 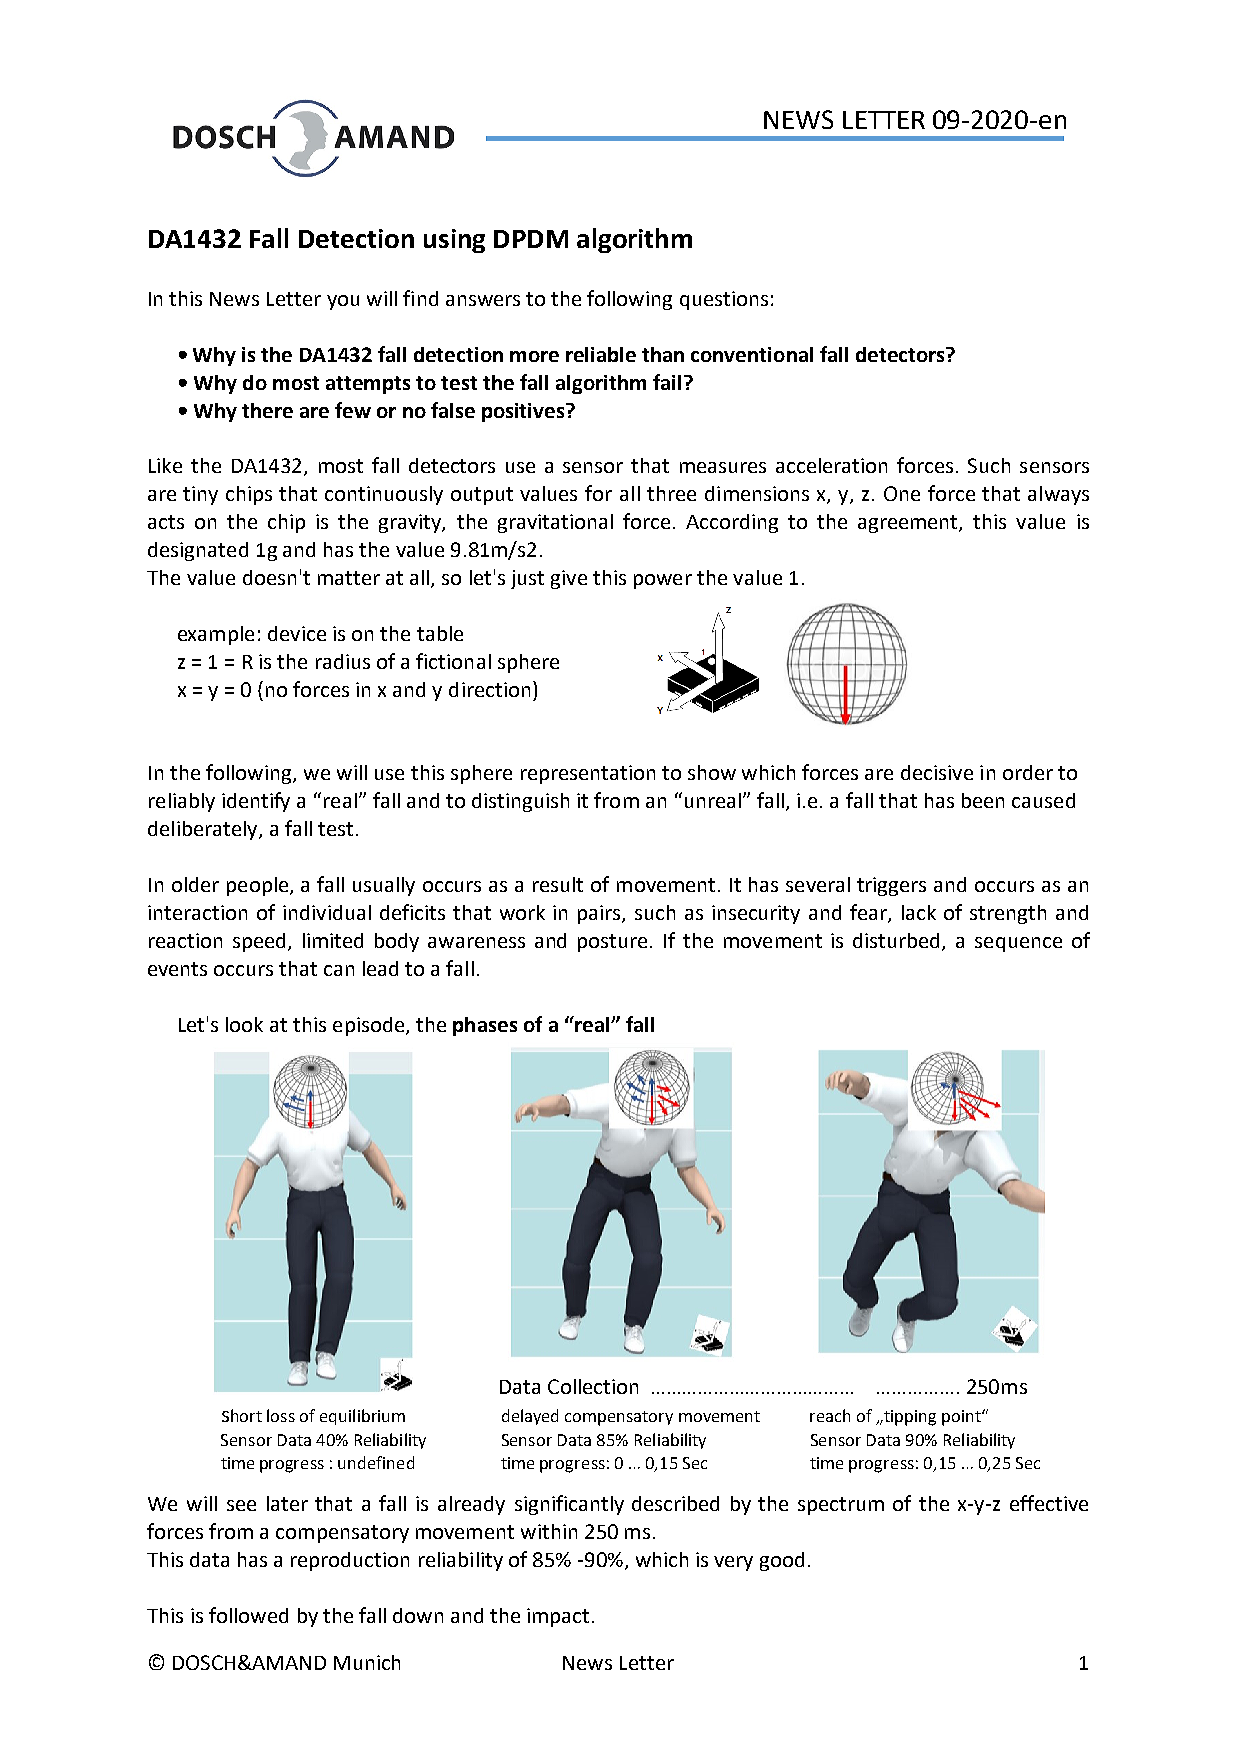 What do you see at coordinates (343, 302) in the page?
I see `you` at bounding box center [343, 302].
